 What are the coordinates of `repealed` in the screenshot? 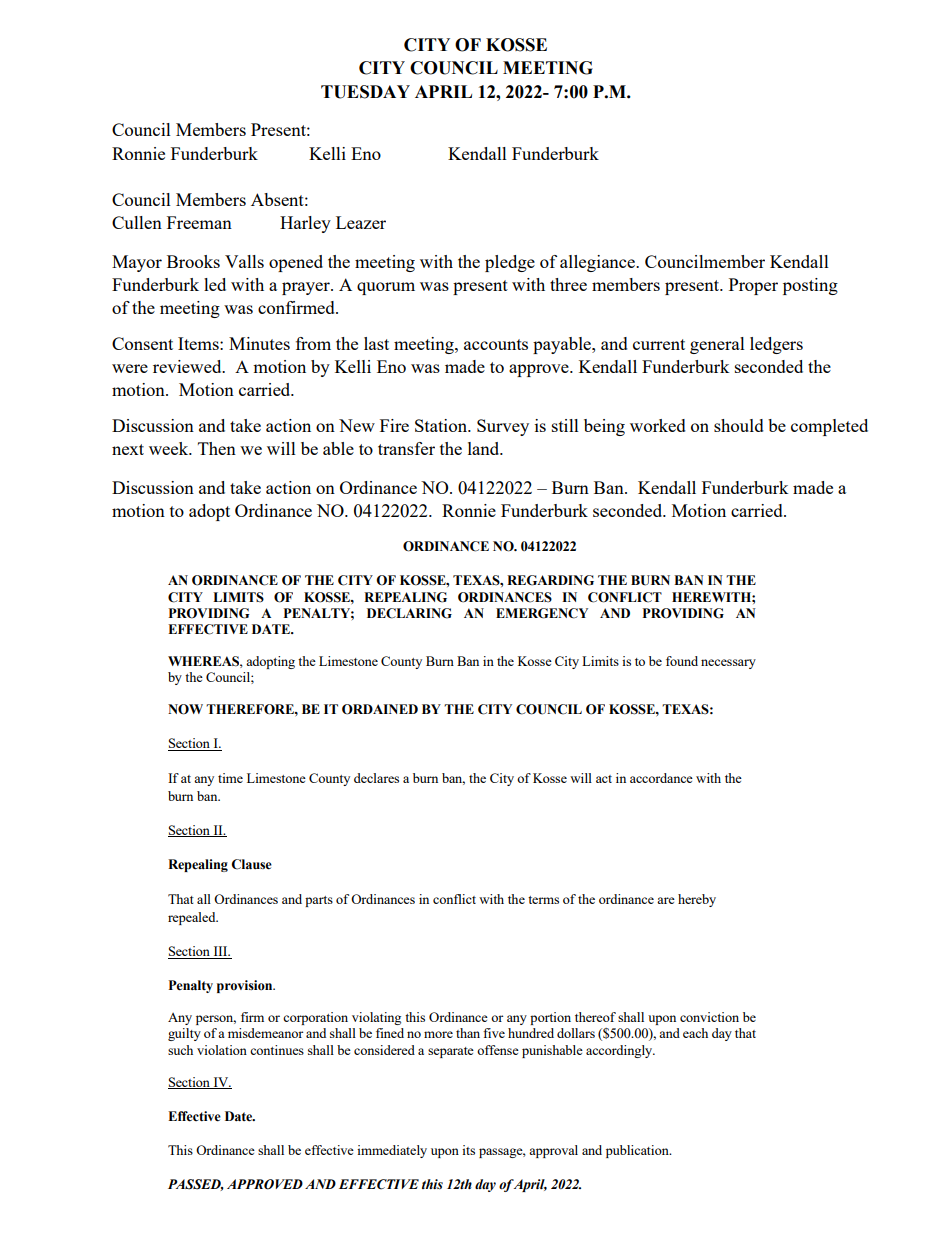 It's located at (193, 918).
